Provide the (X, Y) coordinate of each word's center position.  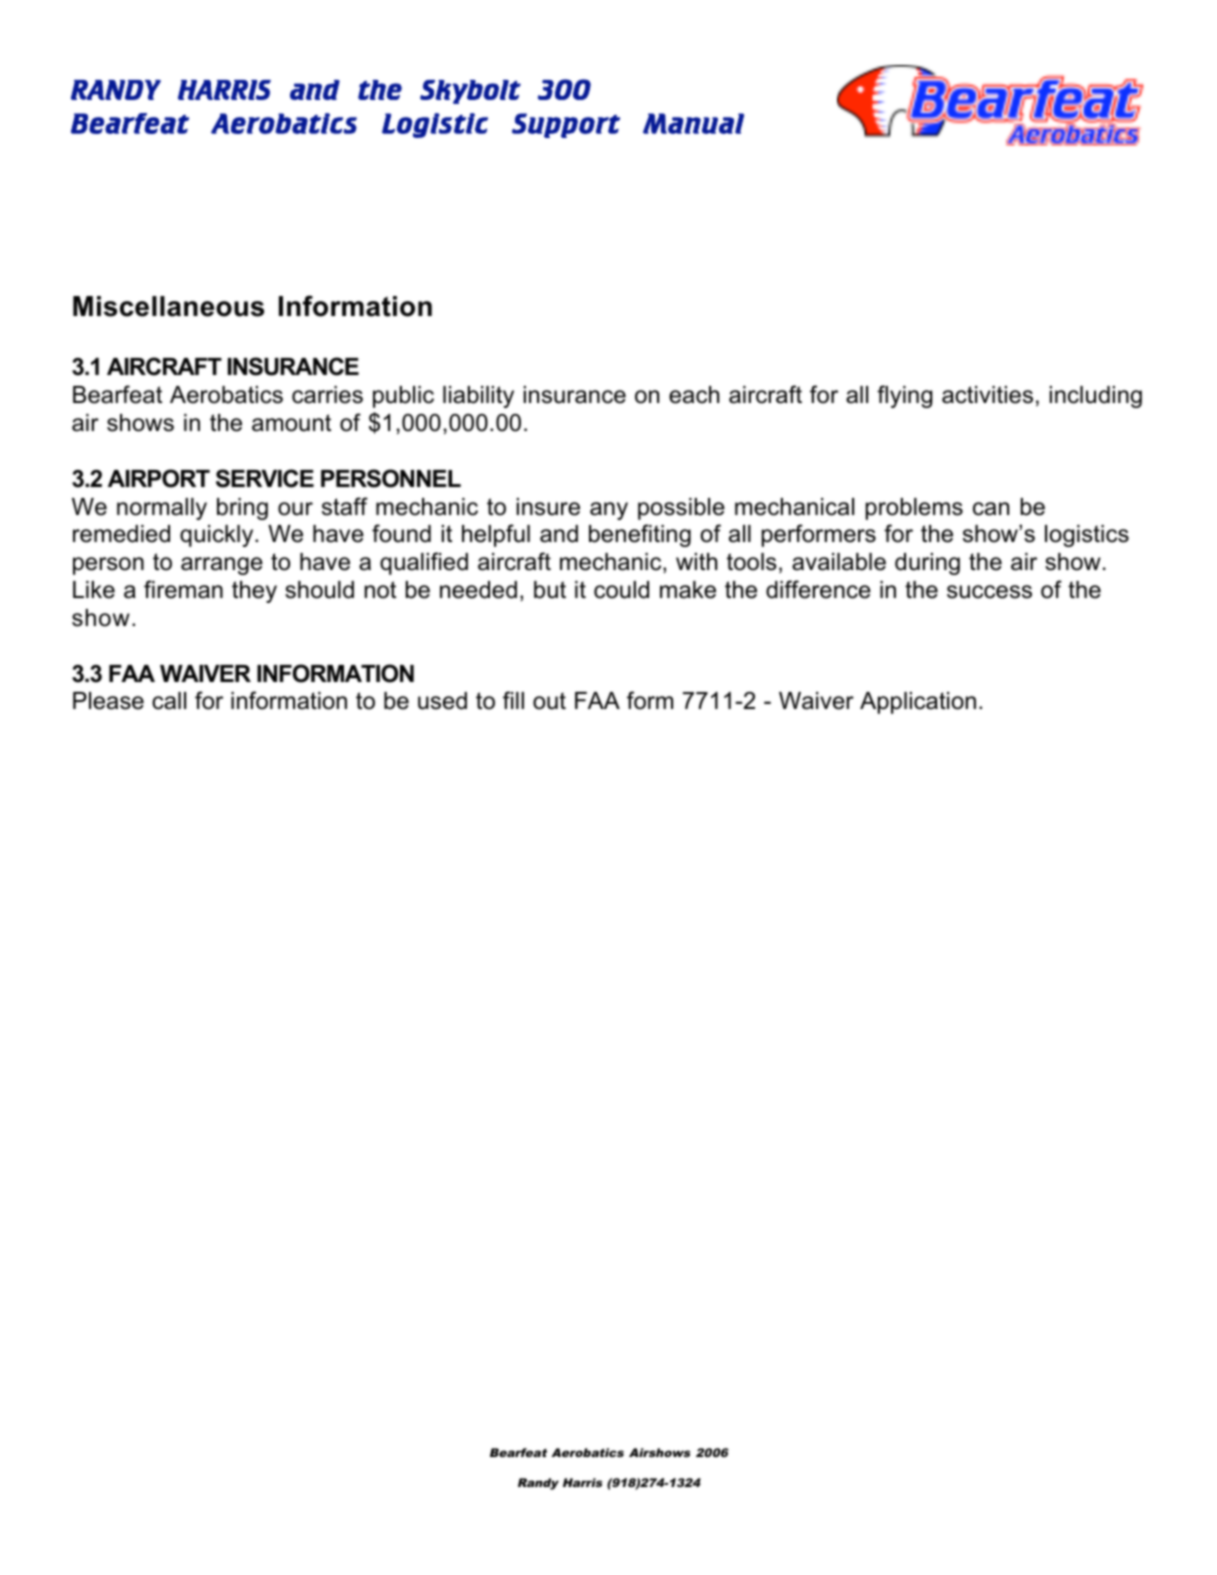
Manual (693, 123)
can (991, 509)
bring (242, 509)
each (694, 395)
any (609, 511)
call (169, 701)
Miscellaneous (168, 306)
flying (904, 396)
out (549, 701)
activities (987, 395)
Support (566, 125)
